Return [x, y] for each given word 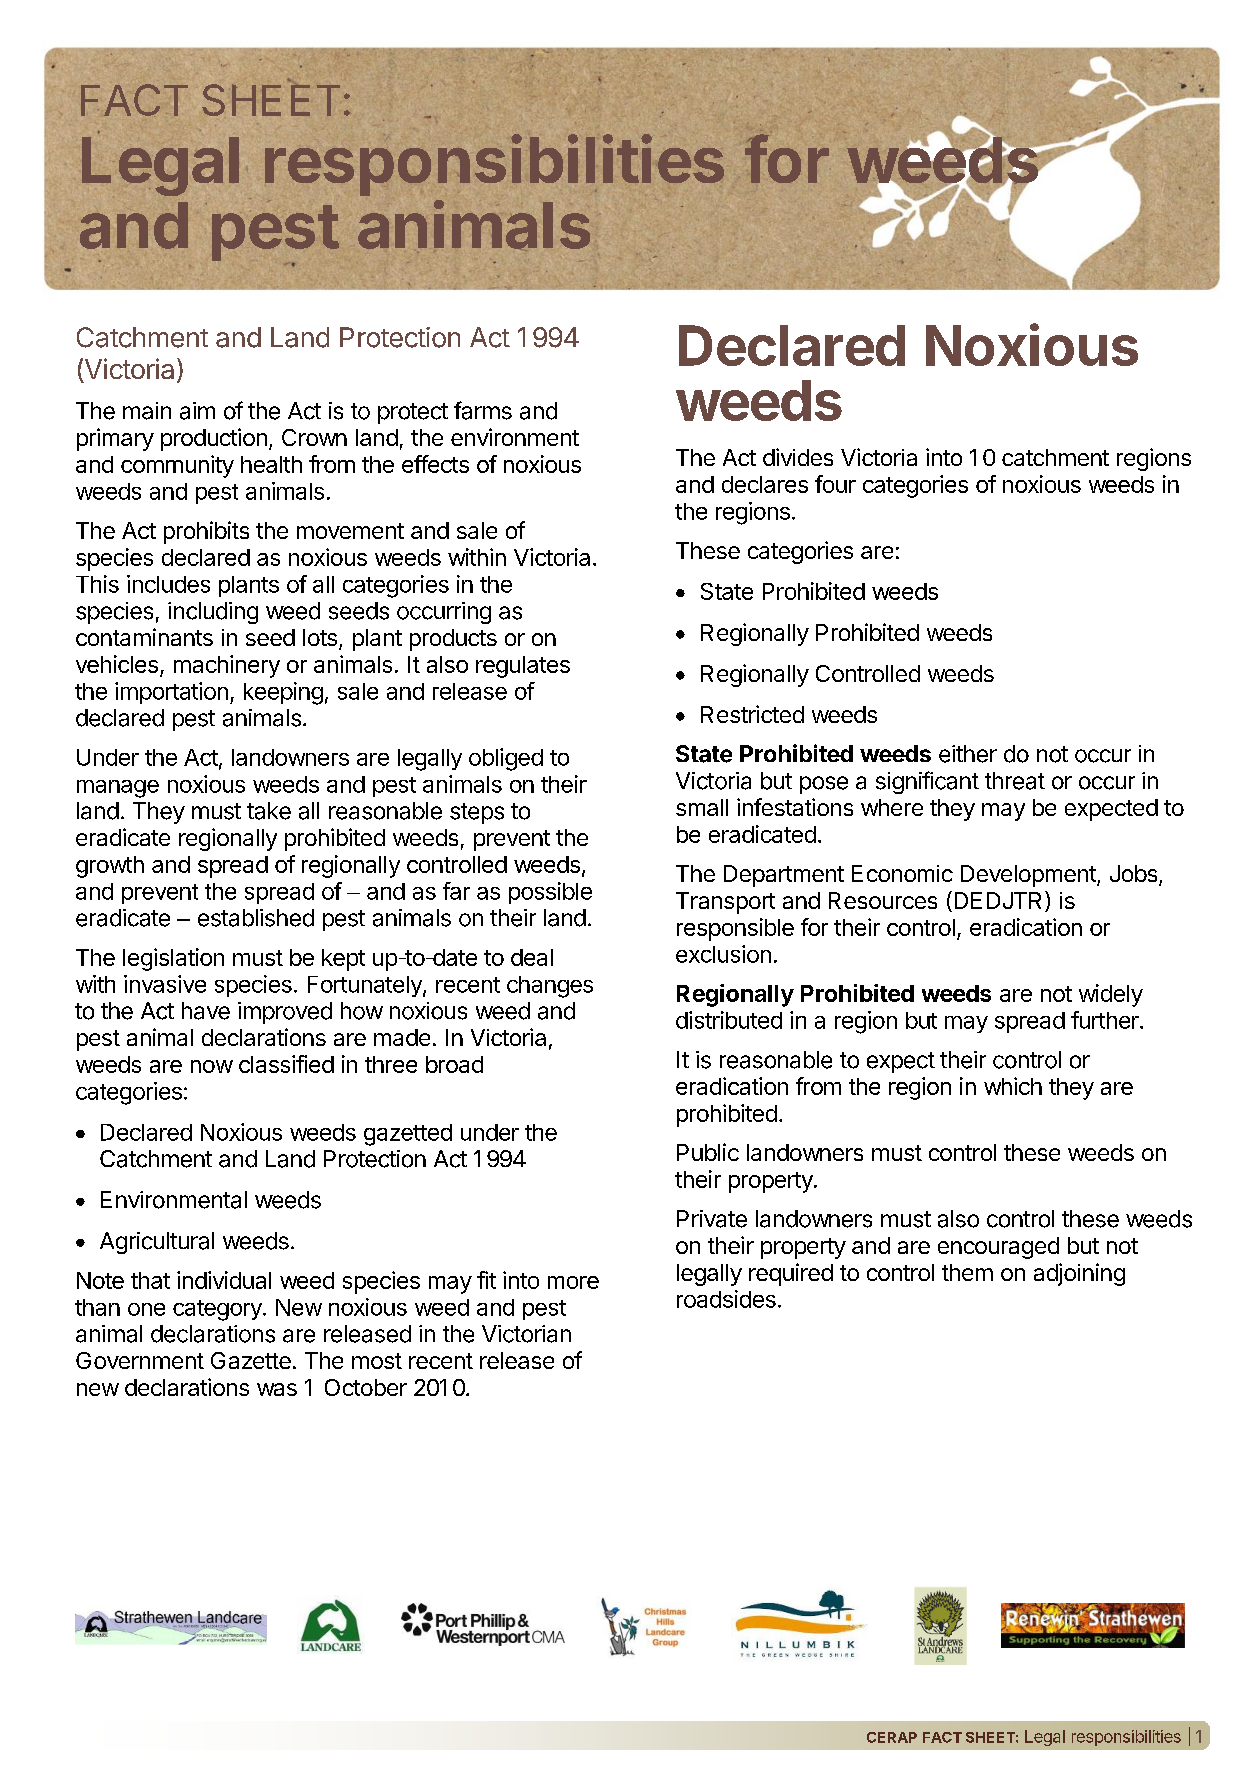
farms [483, 410]
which [1013, 1086]
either [968, 754]
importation [171, 693]
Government [140, 1360]
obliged [506, 759]
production [214, 439]
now [212, 1066]
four [835, 484]
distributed [729, 1020]
